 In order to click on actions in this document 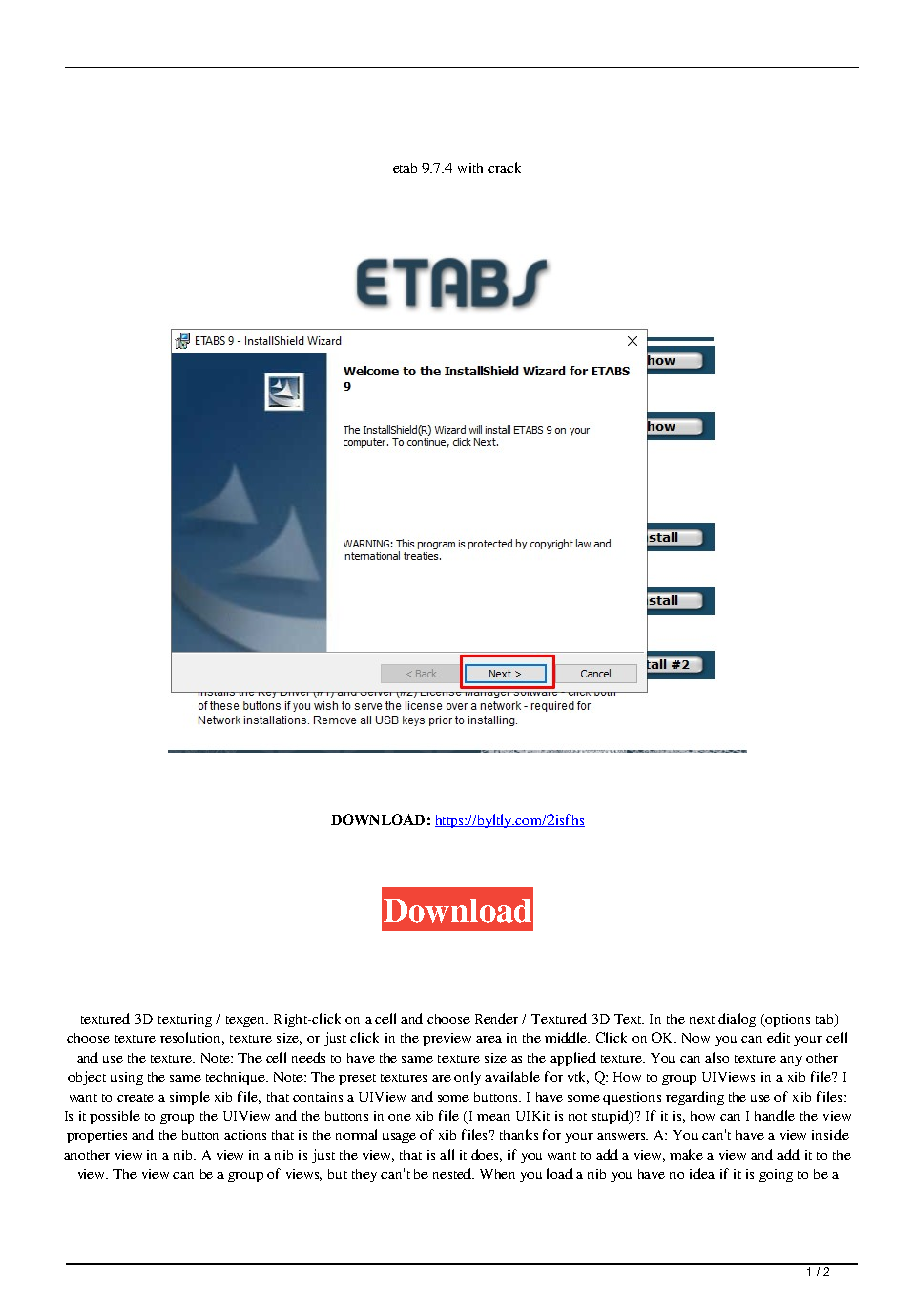, I will do `click(245, 1135)`.
